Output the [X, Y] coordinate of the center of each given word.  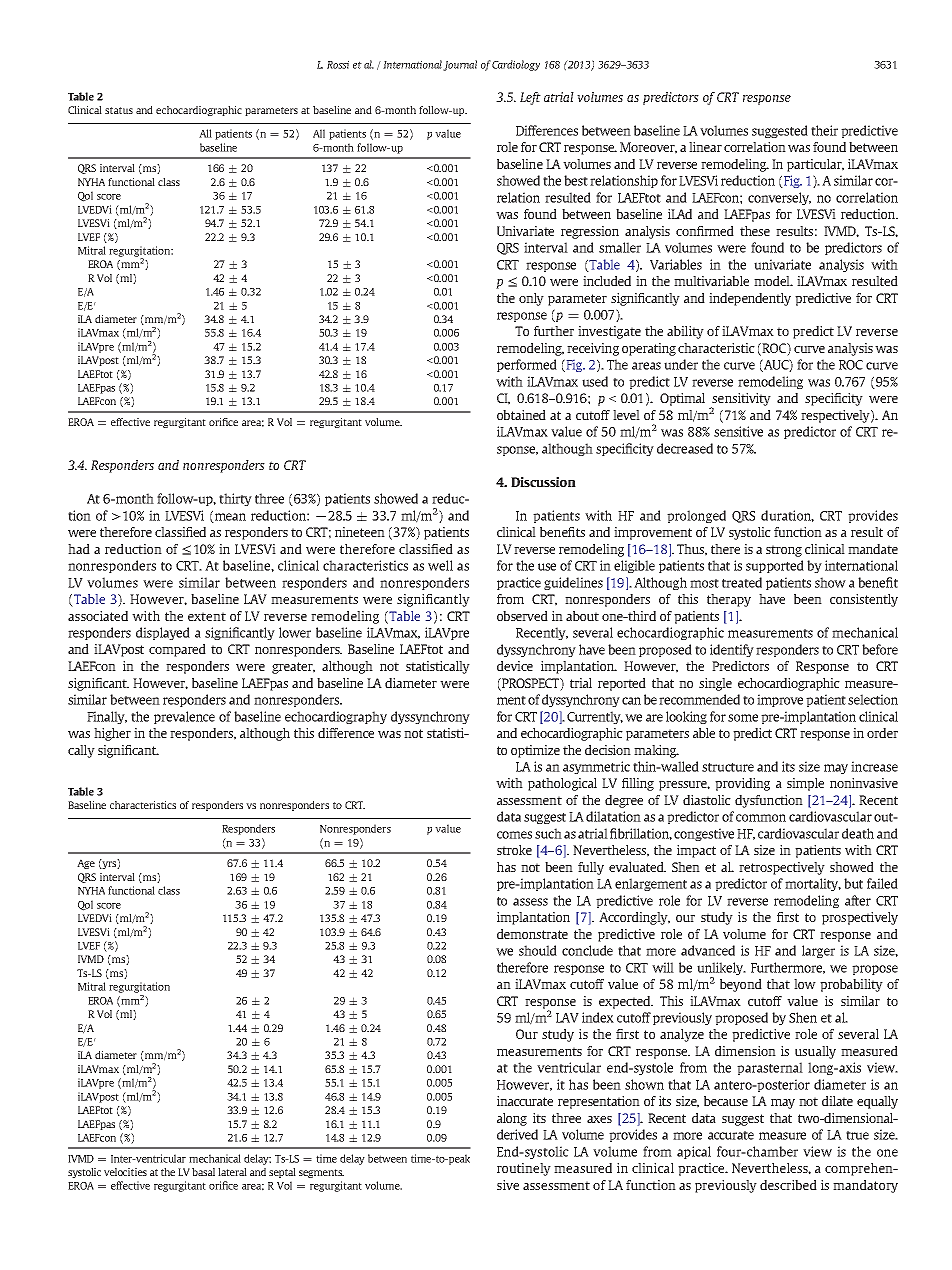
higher [112, 734]
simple [805, 784]
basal [203, 1172]
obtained [521, 415]
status [119, 110]
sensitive [738, 431]
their [824, 130]
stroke [514, 850]
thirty [235, 499]
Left [530, 98]
